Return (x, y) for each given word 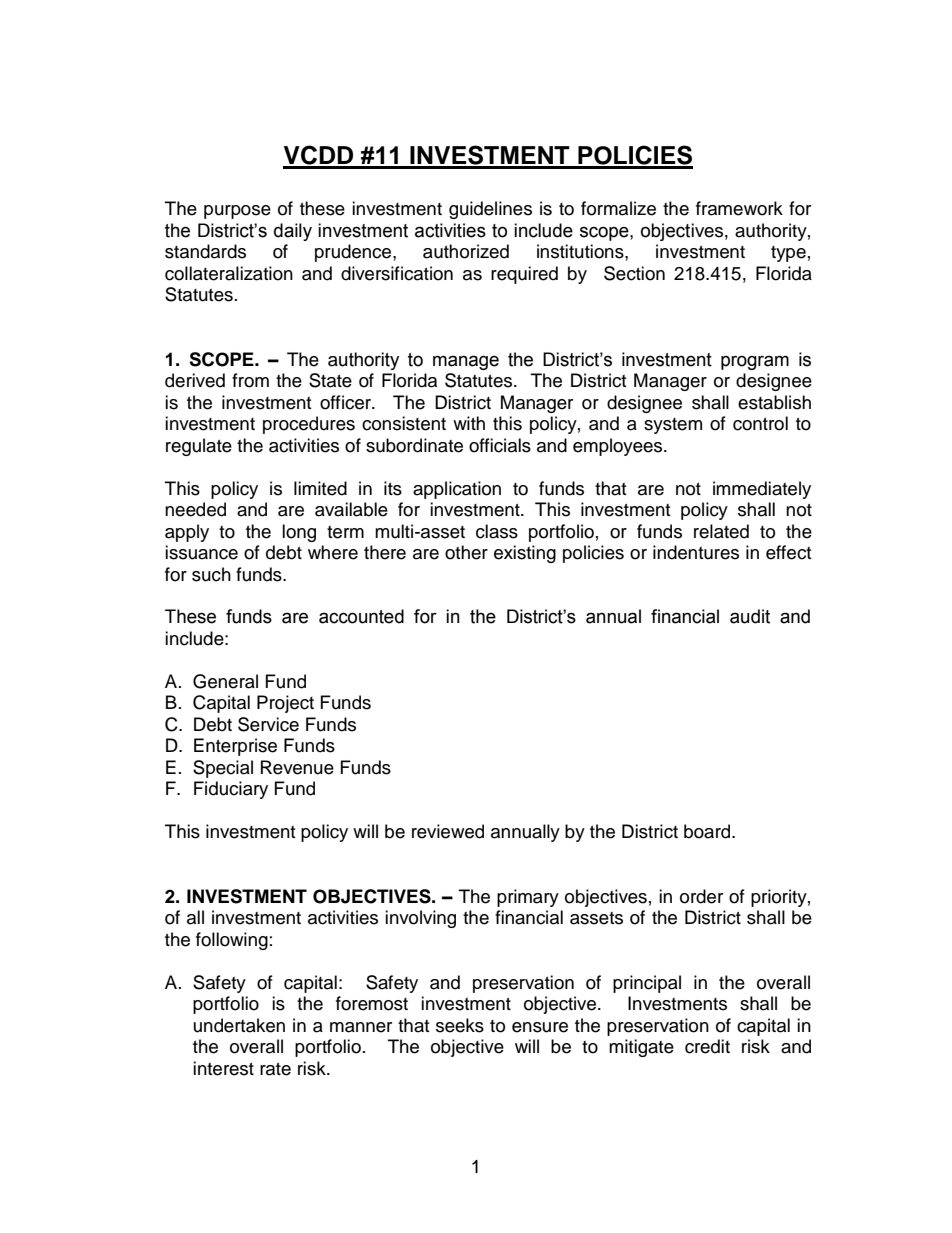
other (466, 552)
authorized (466, 251)
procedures (309, 425)
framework (739, 208)
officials (500, 445)
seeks (460, 1025)
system (673, 426)
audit (750, 616)
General (225, 681)
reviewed (448, 831)
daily (293, 232)
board (708, 831)
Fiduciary (231, 790)
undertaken (239, 1025)
